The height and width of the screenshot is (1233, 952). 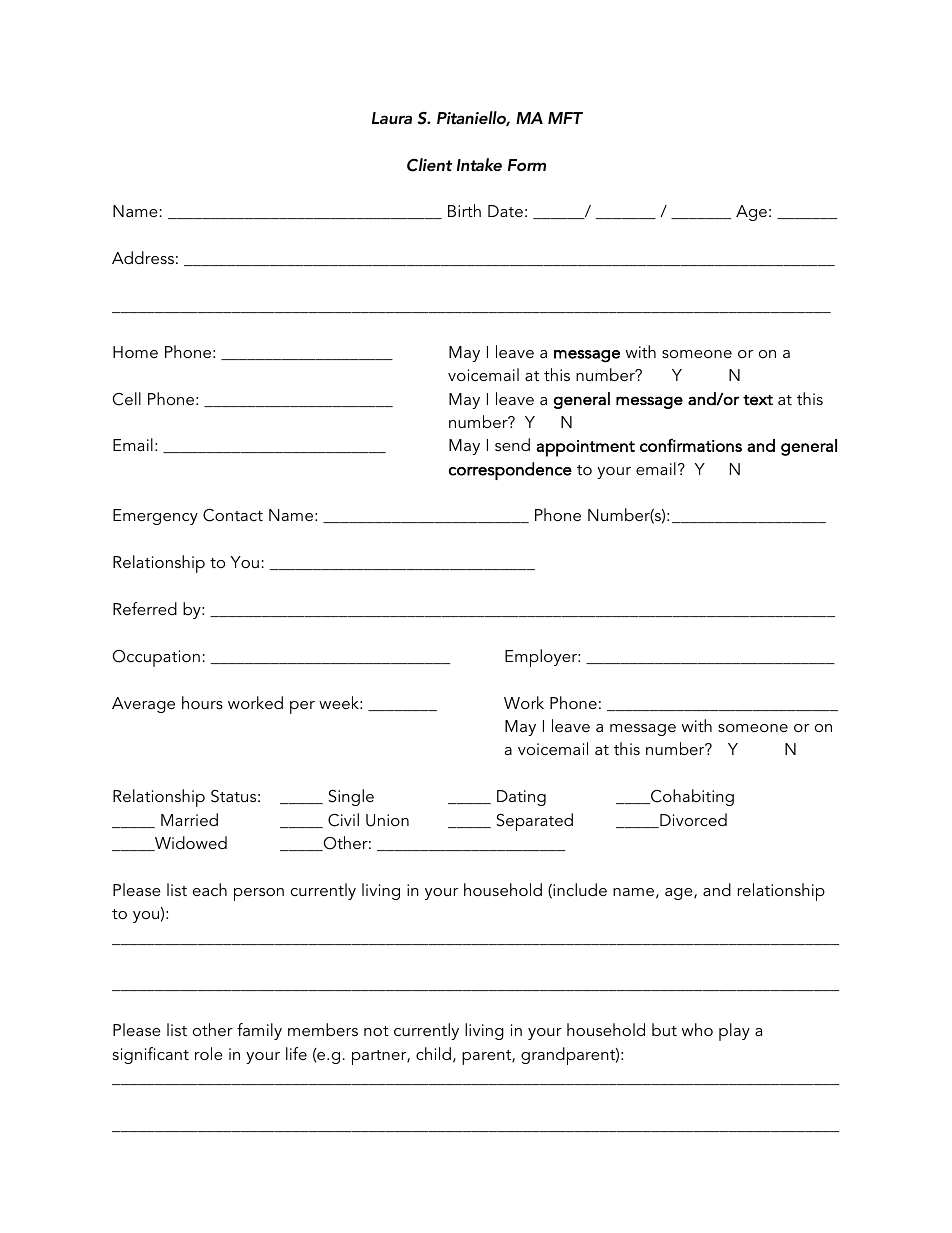 I want to click on Client, so click(x=429, y=165).
